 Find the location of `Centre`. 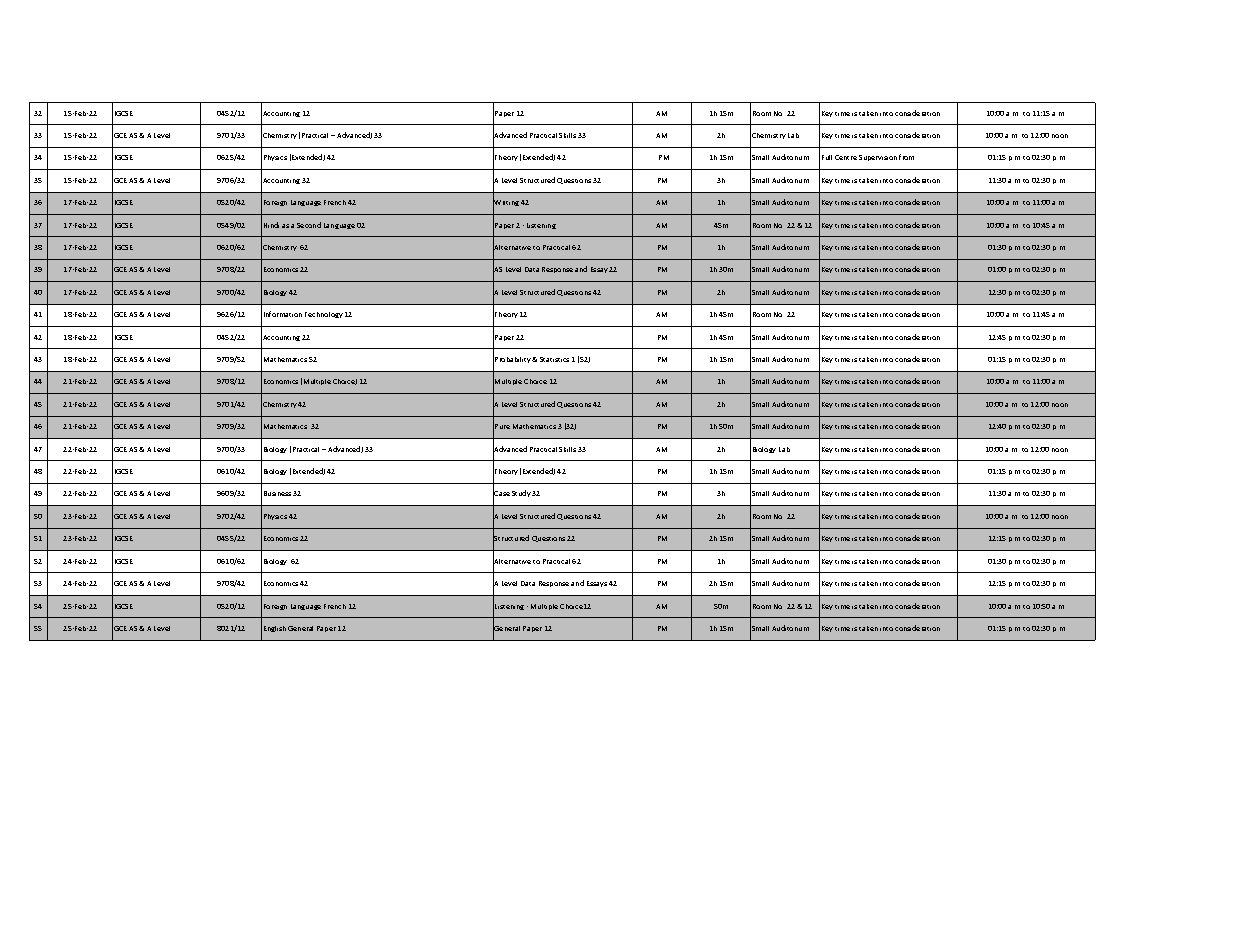

Centre is located at coordinates (846, 157).
